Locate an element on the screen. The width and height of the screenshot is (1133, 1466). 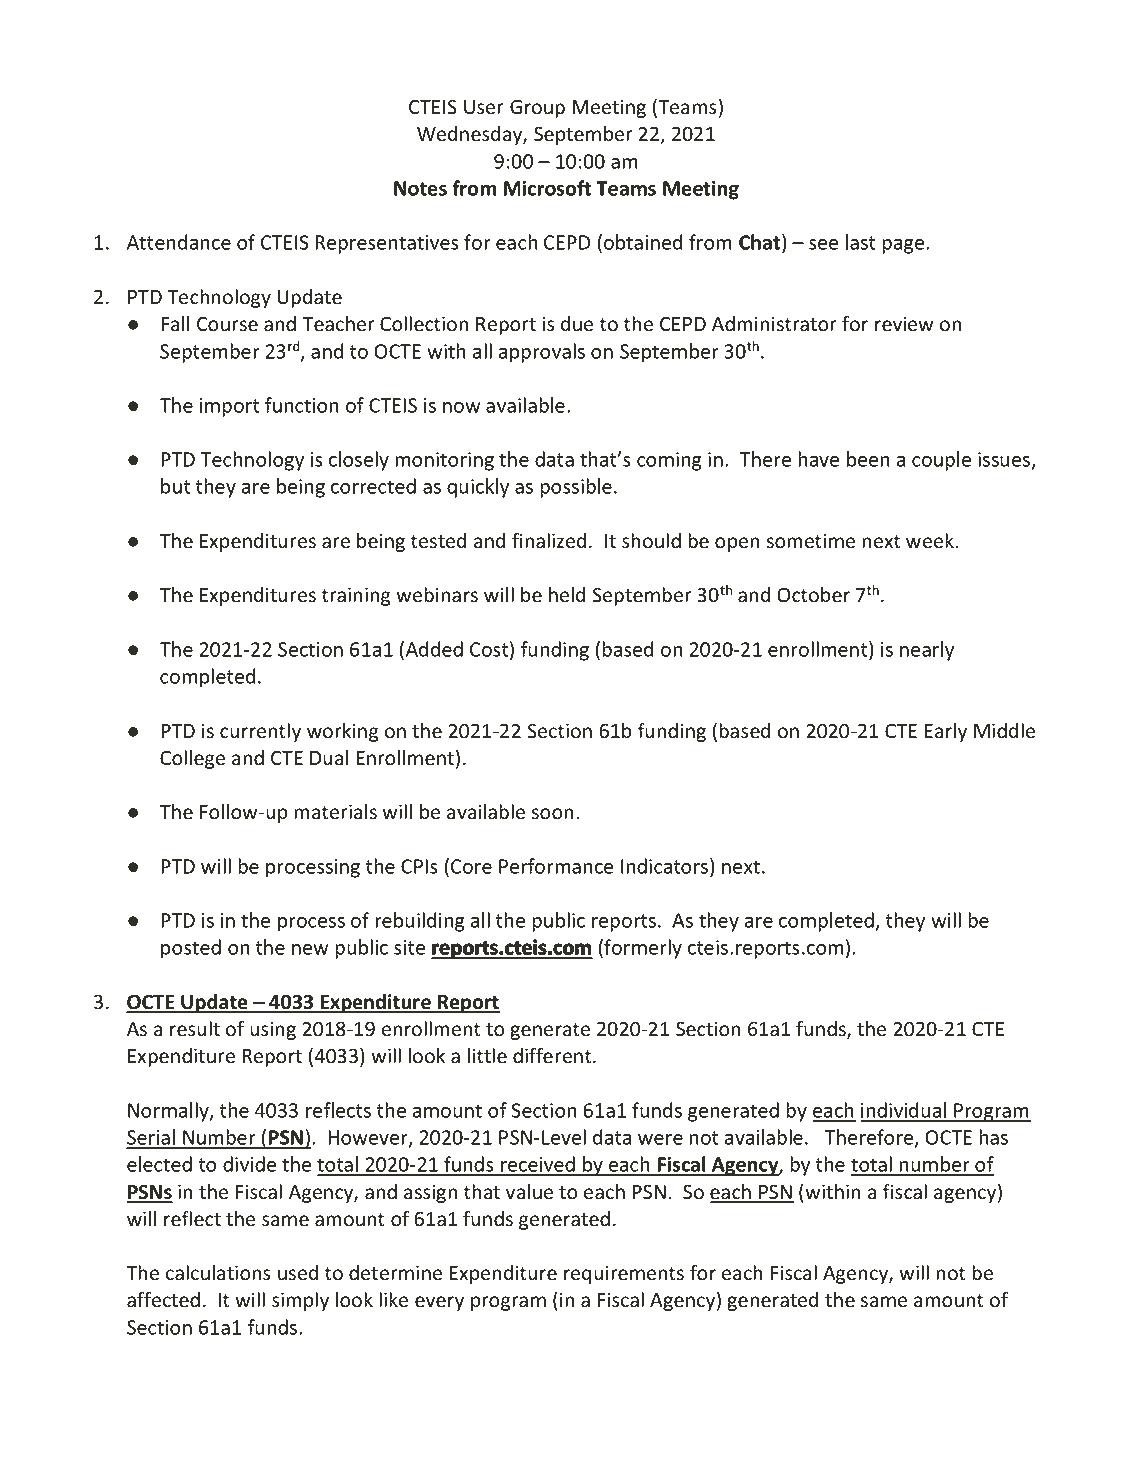
using is located at coordinates (273, 1030).
